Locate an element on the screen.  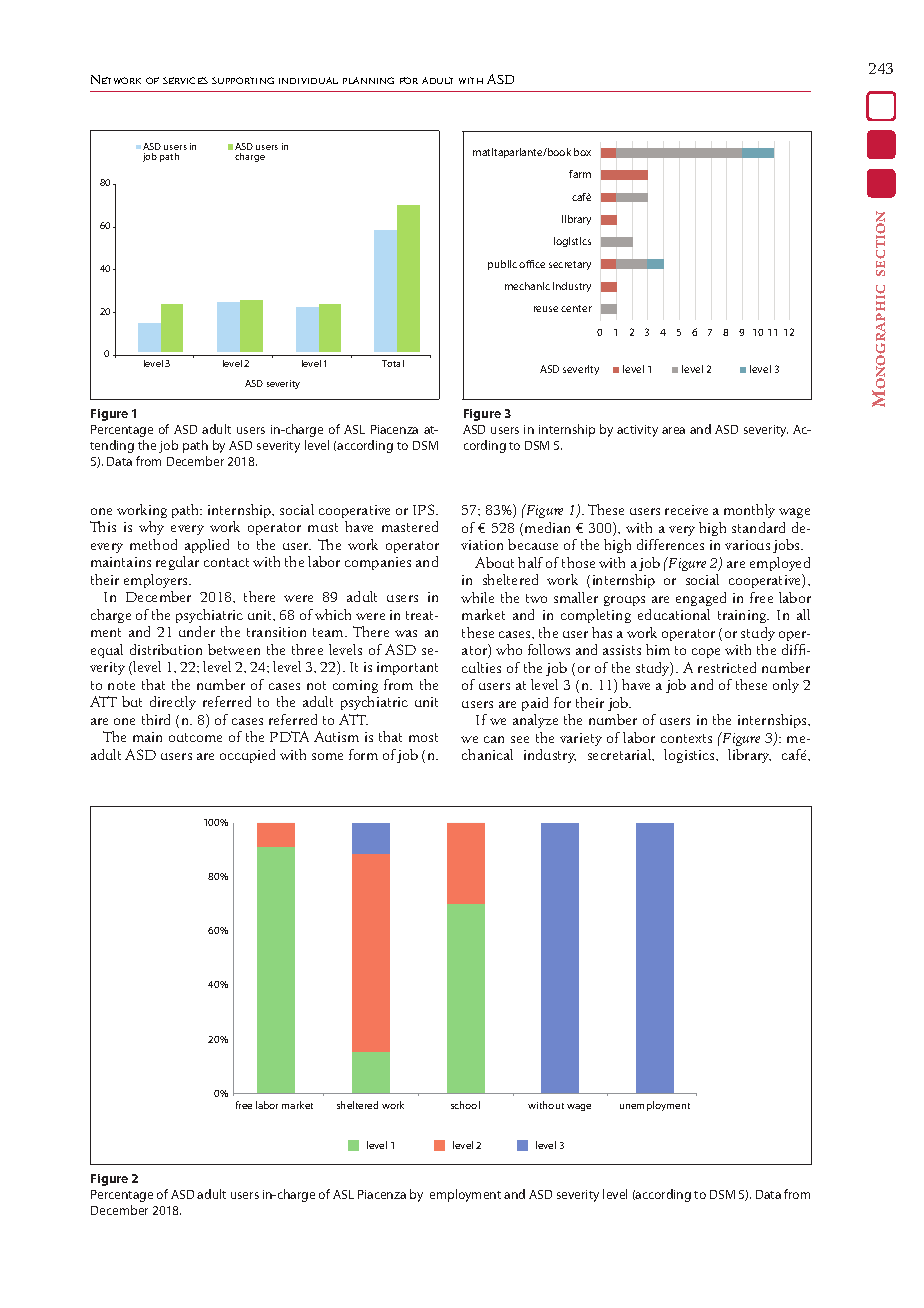
employers is located at coordinates (157, 581).
